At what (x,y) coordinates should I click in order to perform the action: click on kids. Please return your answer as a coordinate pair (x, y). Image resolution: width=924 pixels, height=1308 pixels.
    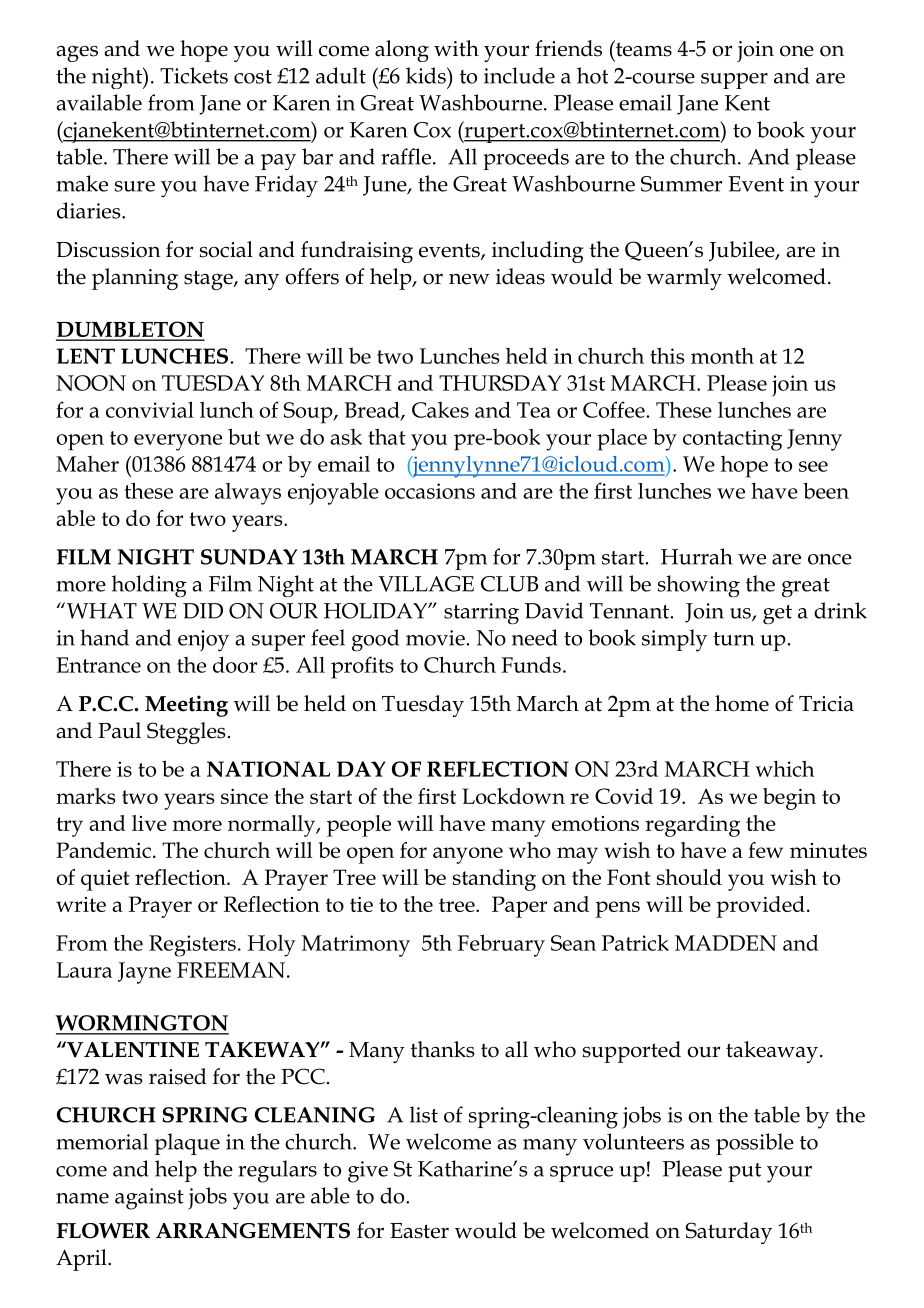
    Looking at the image, I should click on (427, 75).
